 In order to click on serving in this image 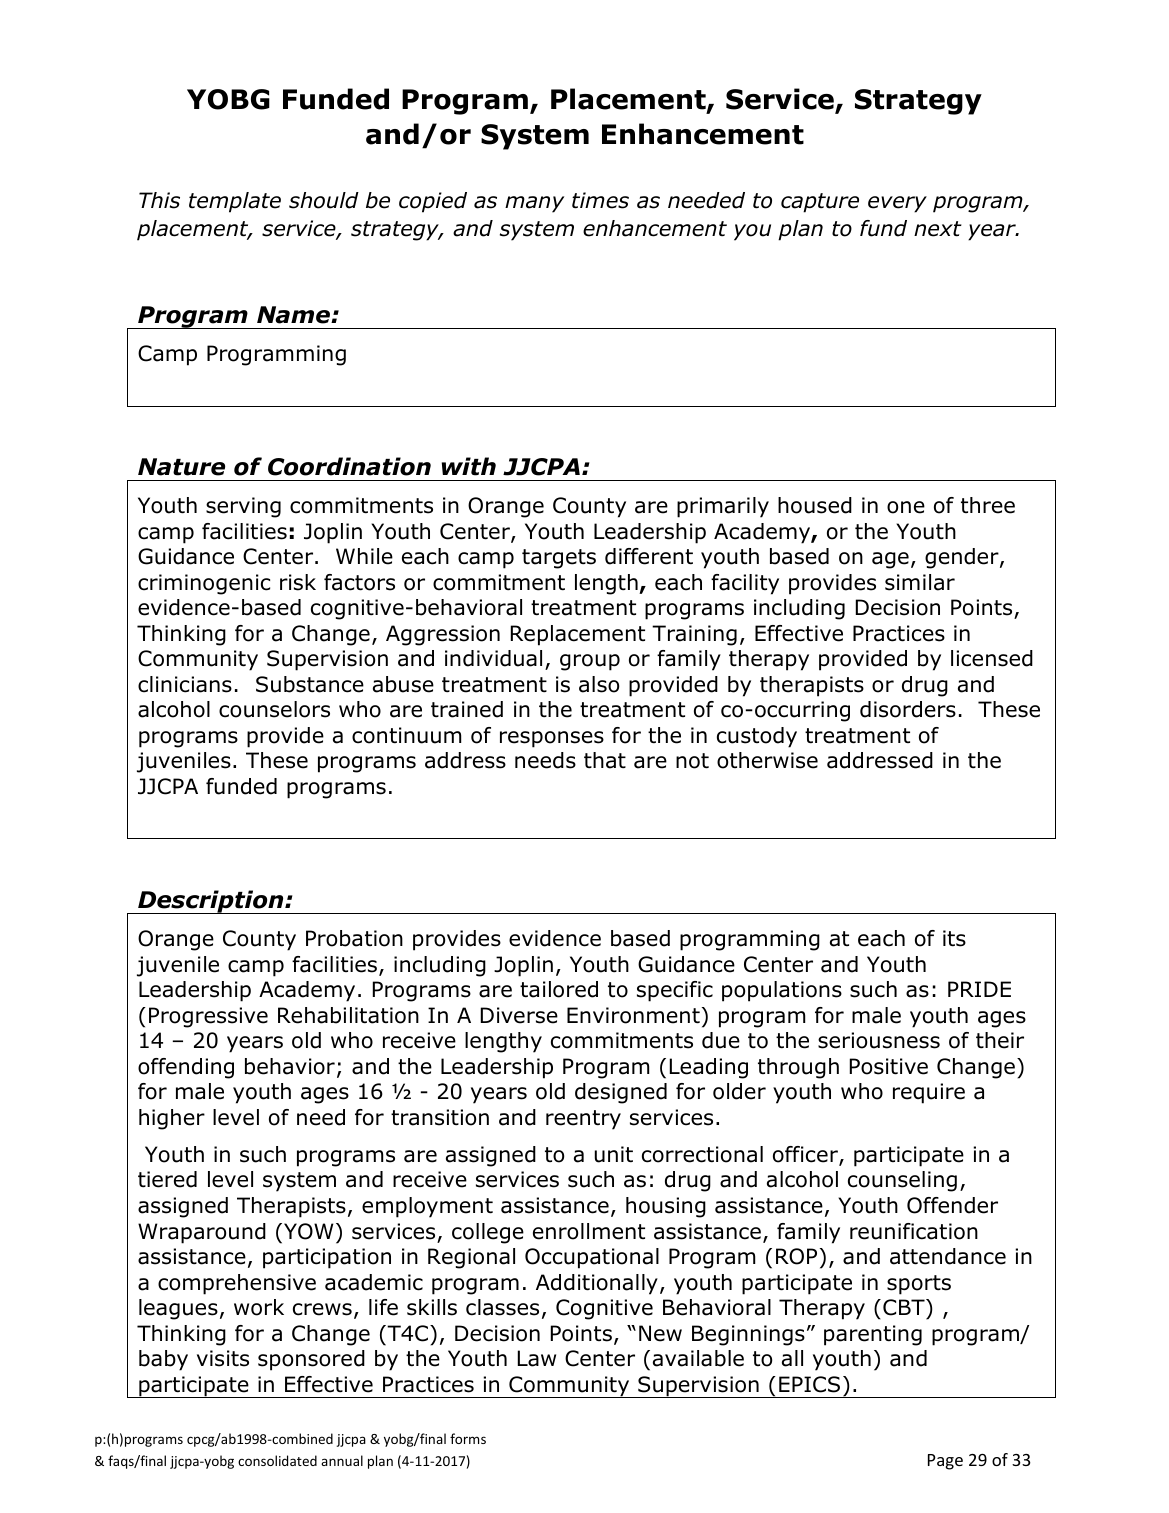, I will do `click(243, 507)`.
